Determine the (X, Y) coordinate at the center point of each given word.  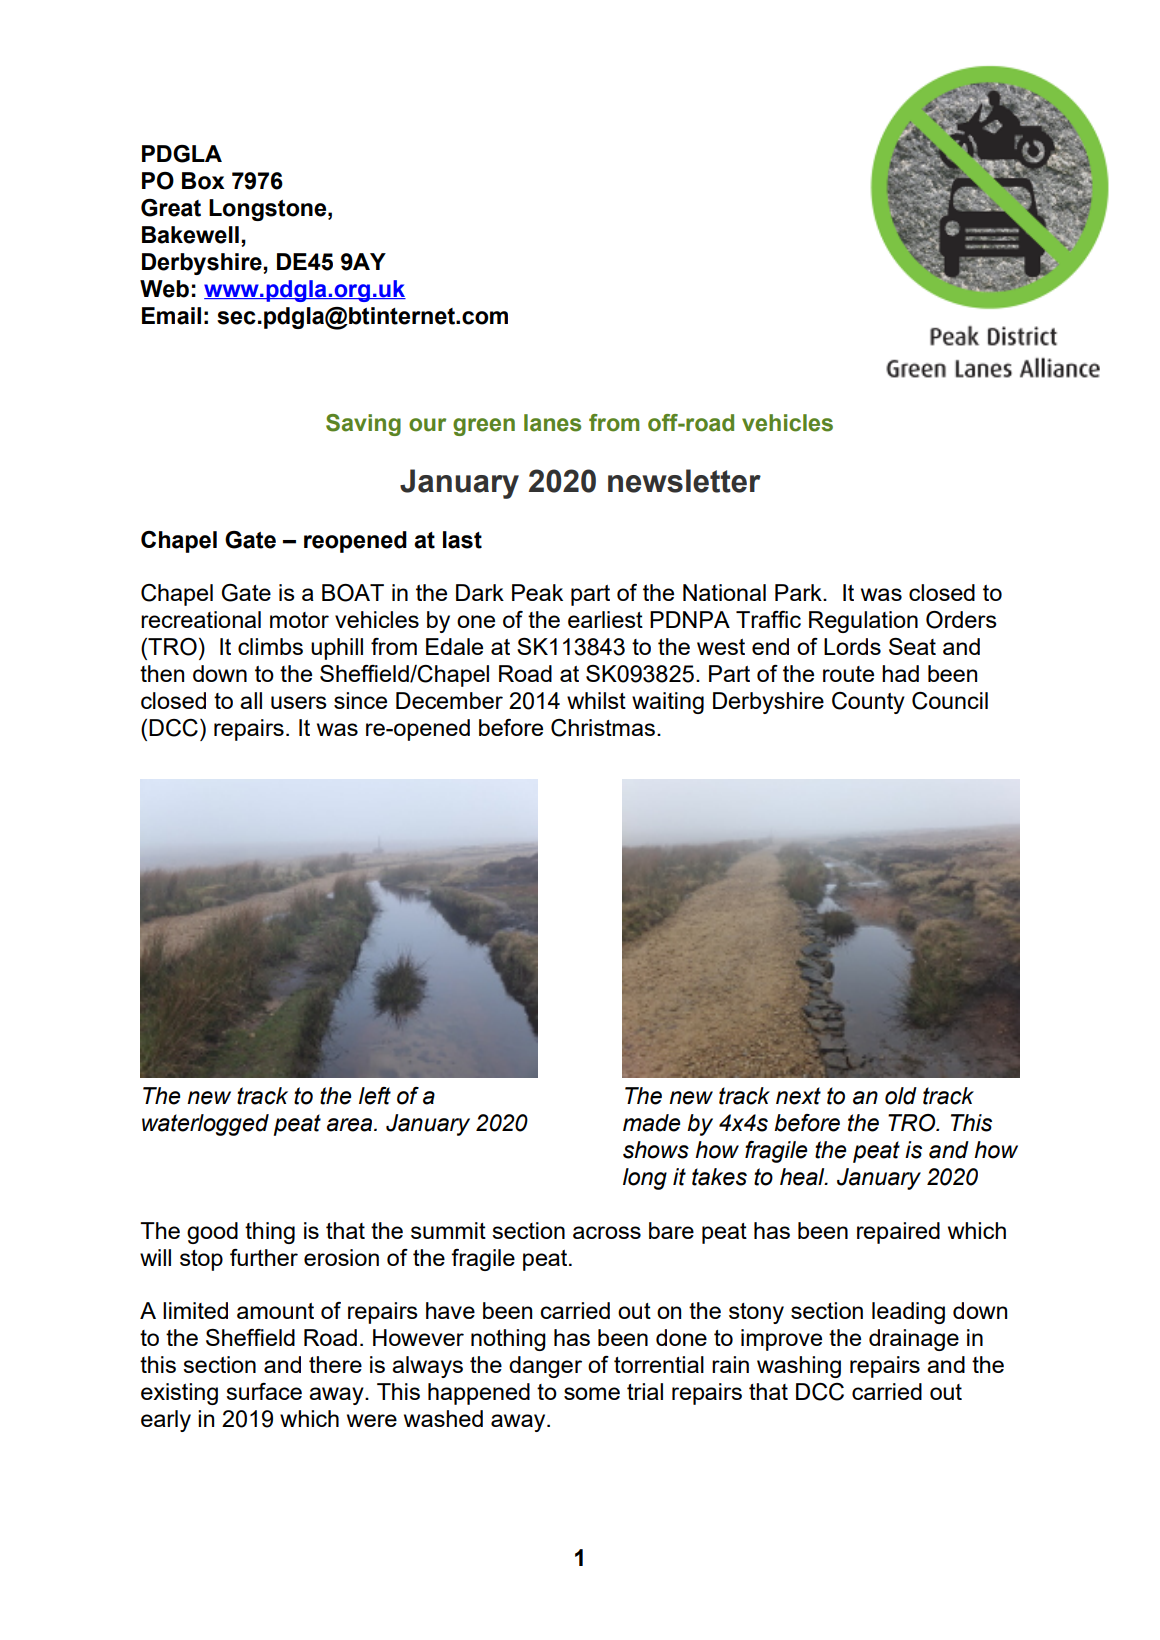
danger (545, 1367)
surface (264, 1391)
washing (799, 1367)
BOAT (353, 593)
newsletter (684, 481)
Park (799, 592)
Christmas (603, 728)
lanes (552, 423)
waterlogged (205, 1125)
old (901, 1096)
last (462, 540)
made (652, 1123)
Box (203, 181)
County (868, 703)
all (251, 700)
